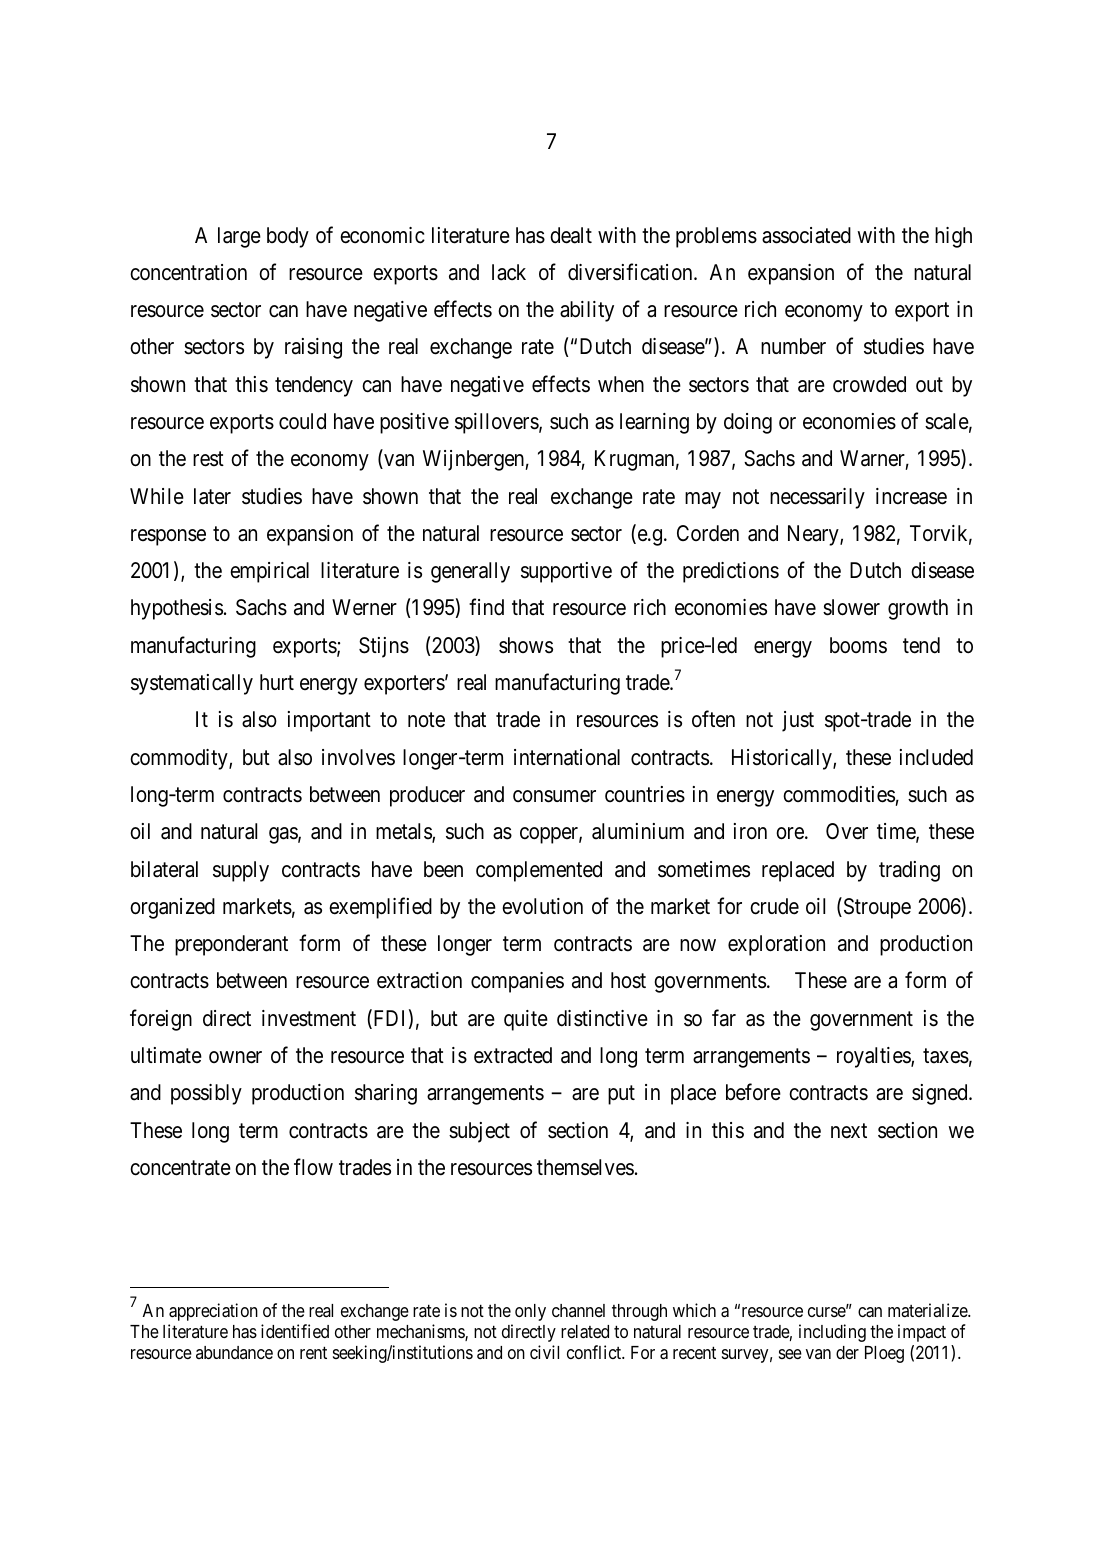 The image size is (1103, 1560). I want to click on lack, so click(509, 272).
